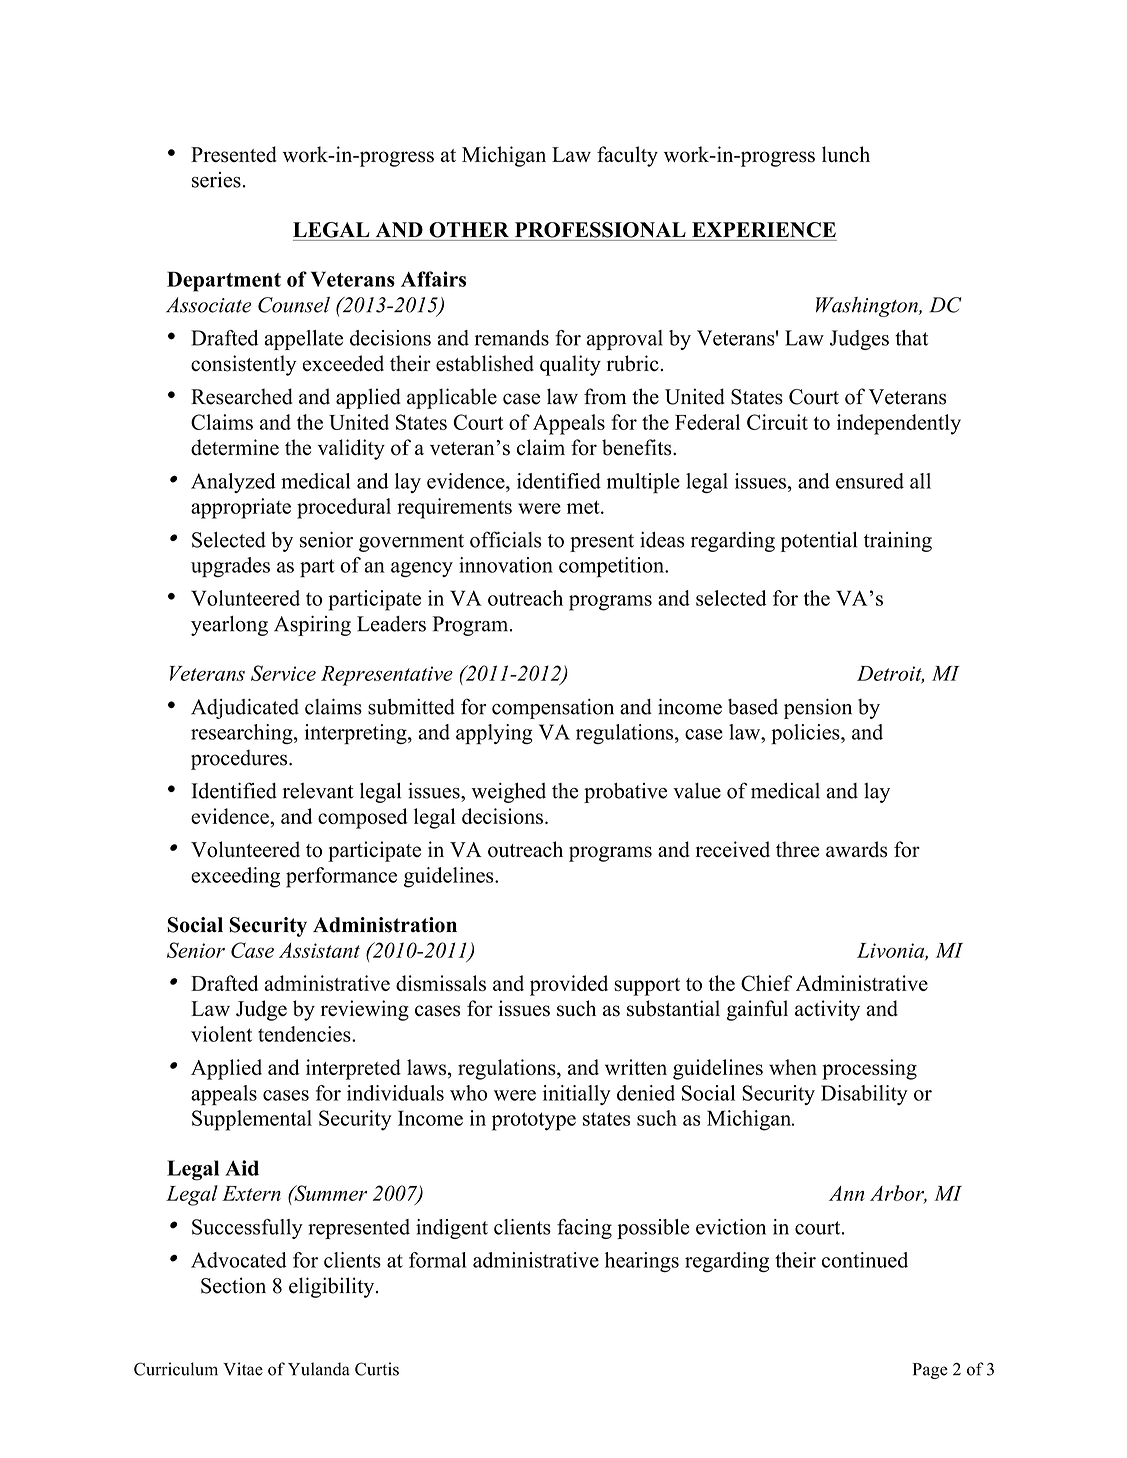  I want to click on processing, so click(869, 1069).
